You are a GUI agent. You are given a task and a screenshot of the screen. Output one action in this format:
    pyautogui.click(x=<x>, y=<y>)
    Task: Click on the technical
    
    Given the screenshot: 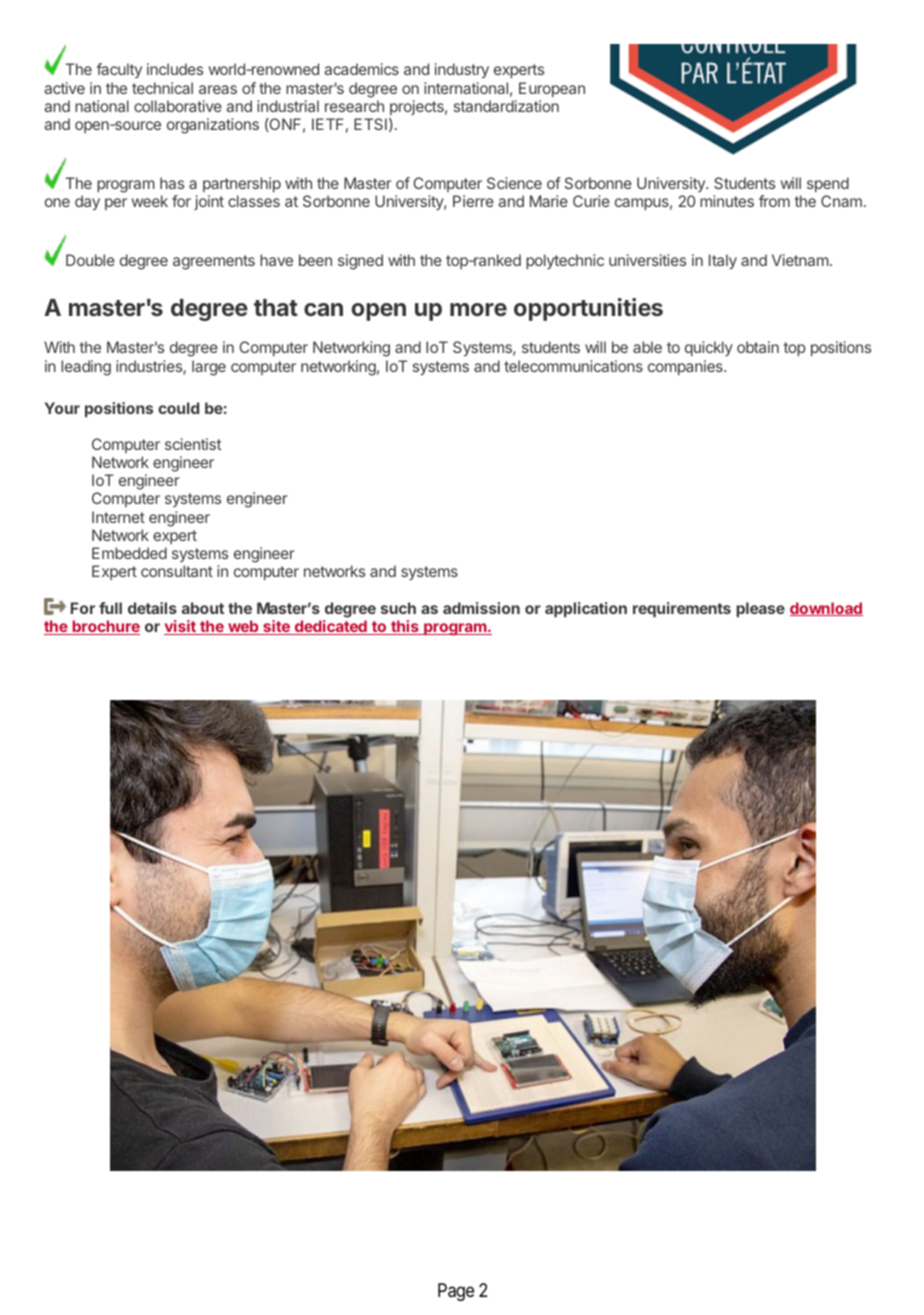 What is the action you would take?
    pyautogui.click(x=162, y=88)
